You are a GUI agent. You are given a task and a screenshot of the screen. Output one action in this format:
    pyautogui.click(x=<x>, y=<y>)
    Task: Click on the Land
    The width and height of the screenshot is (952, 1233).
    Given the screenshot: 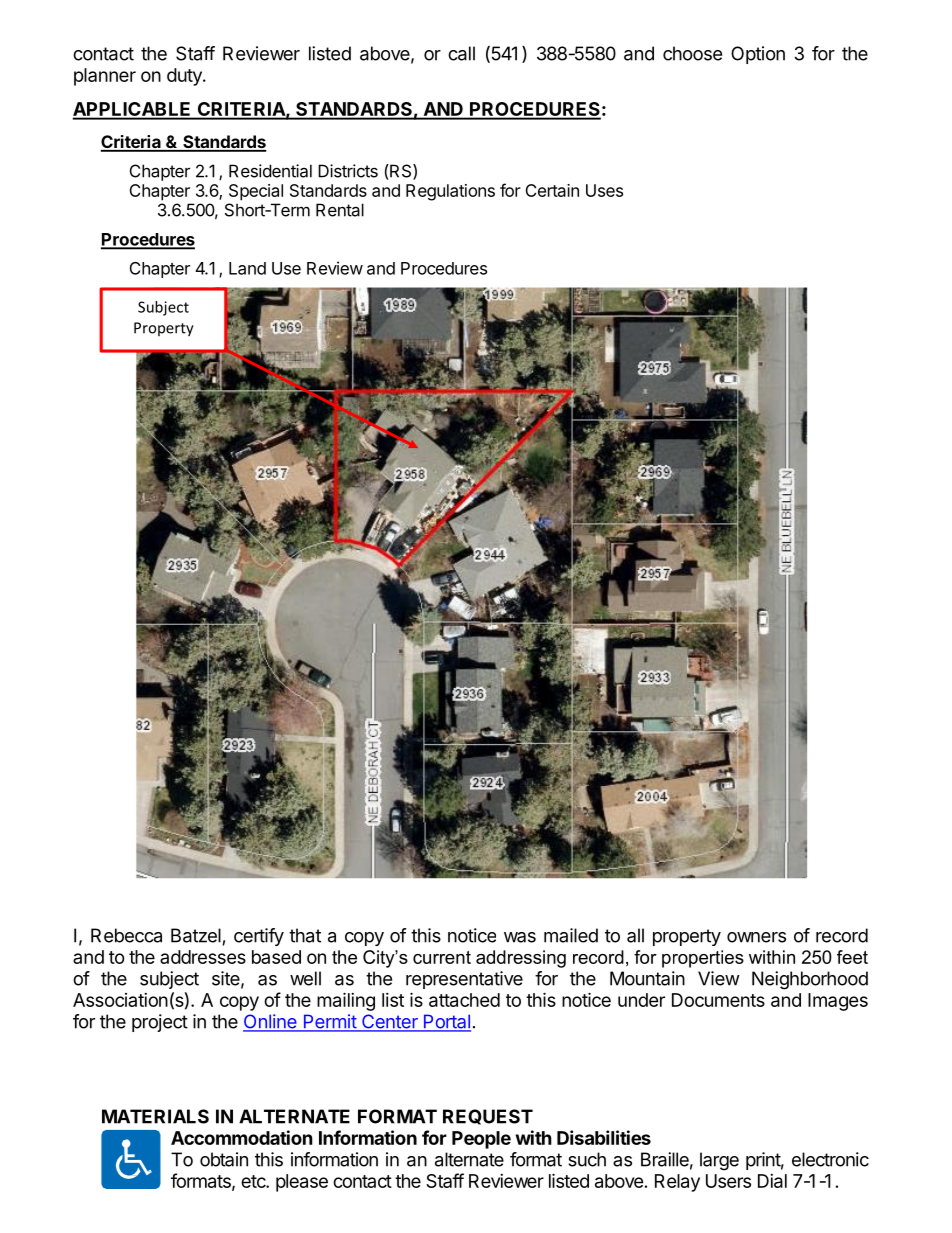 What is the action you would take?
    pyautogui.click(x=247, y=268)
